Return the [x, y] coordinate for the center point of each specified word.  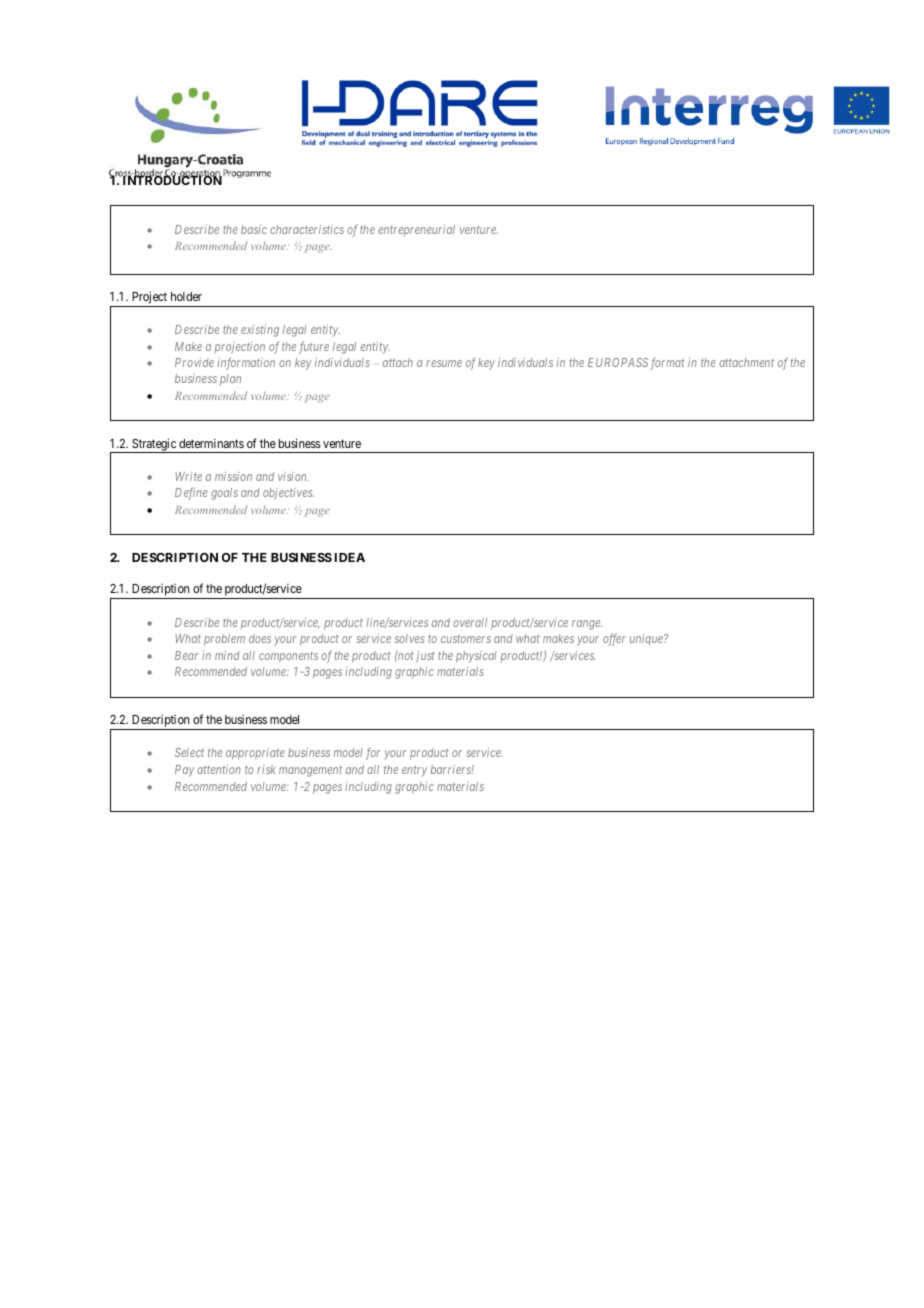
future [314, 347]
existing [260, 331]
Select [189, 752]
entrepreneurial [416, 230]
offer [614, 639]
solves [410, 638]
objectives [288, 494]
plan [230, 379]
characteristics [307, 229]
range [587, 625]
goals [224, 494]
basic [254, 229]
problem [224, 640]
